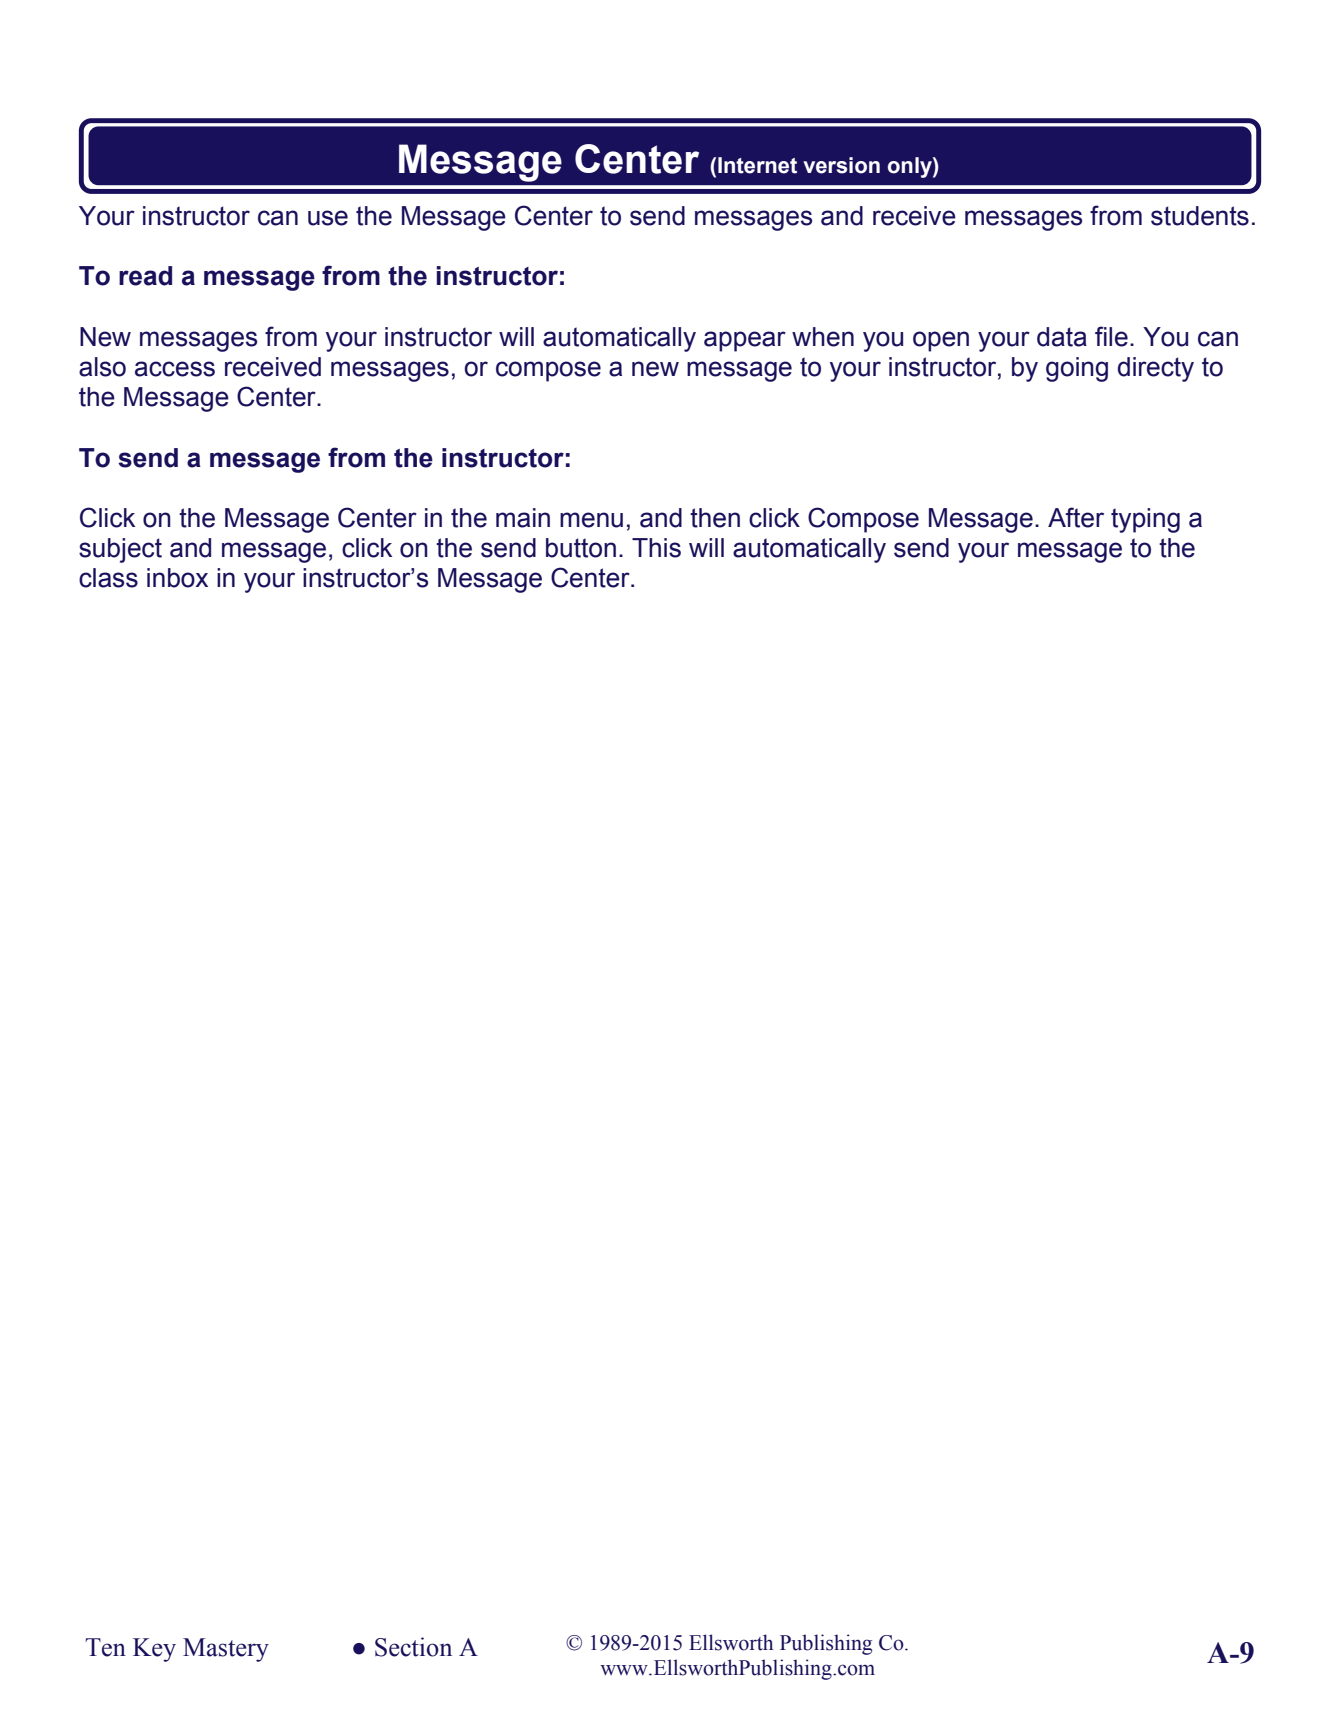  Describe the element at coordinates (328, 218) in the screenshot. I see `use` at that location.
